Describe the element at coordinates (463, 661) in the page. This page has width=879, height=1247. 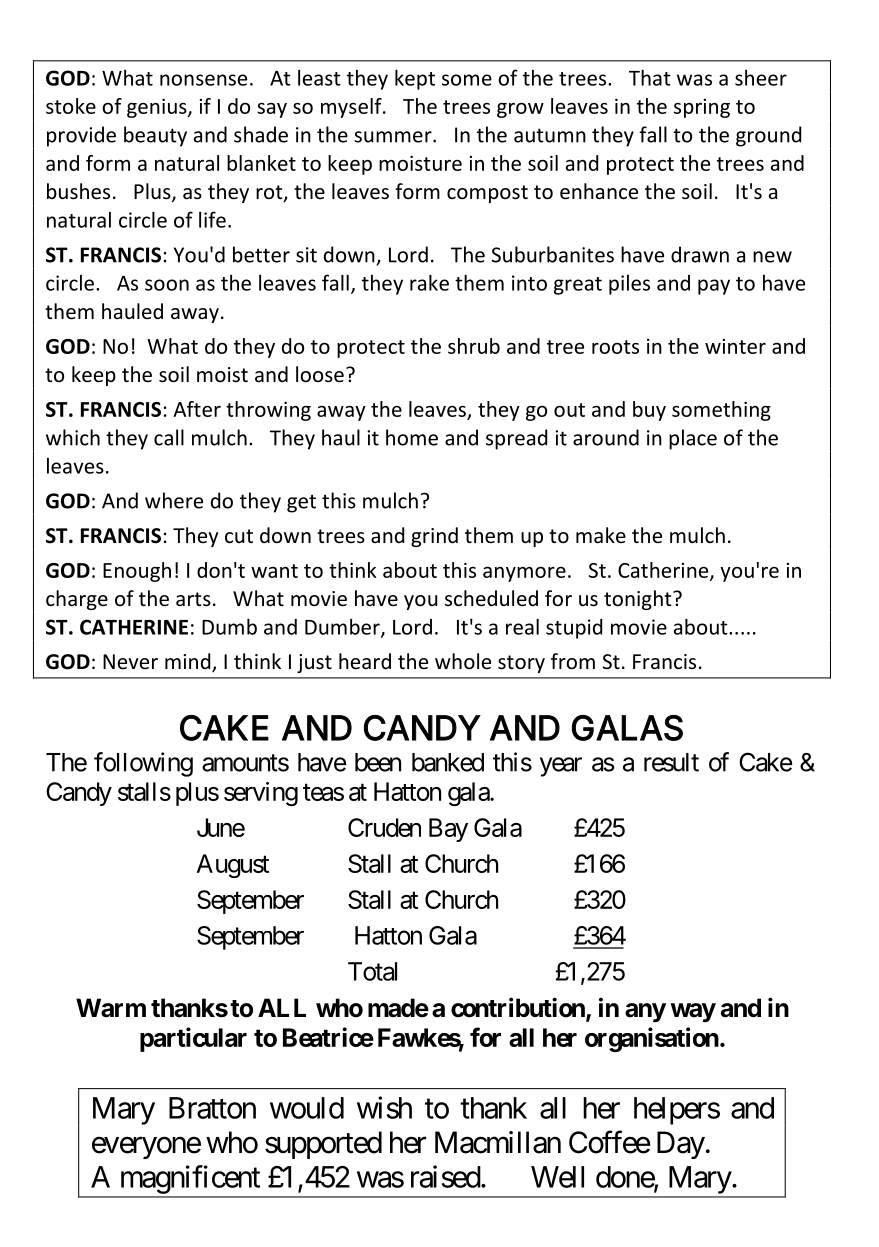
I see `whole` at that location.
